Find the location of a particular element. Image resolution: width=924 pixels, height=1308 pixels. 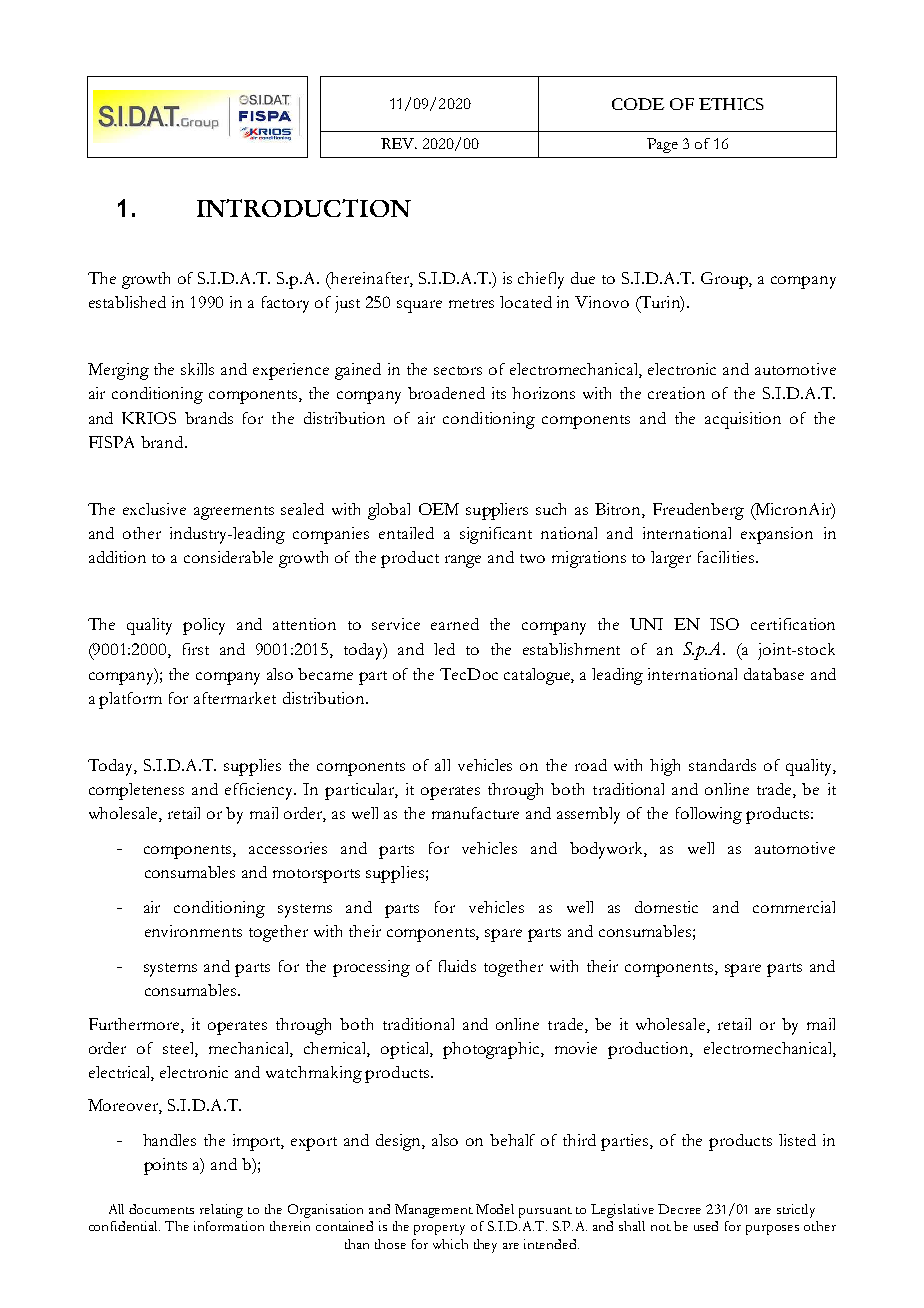

aftermarket is located at coordinates (235, 698).
